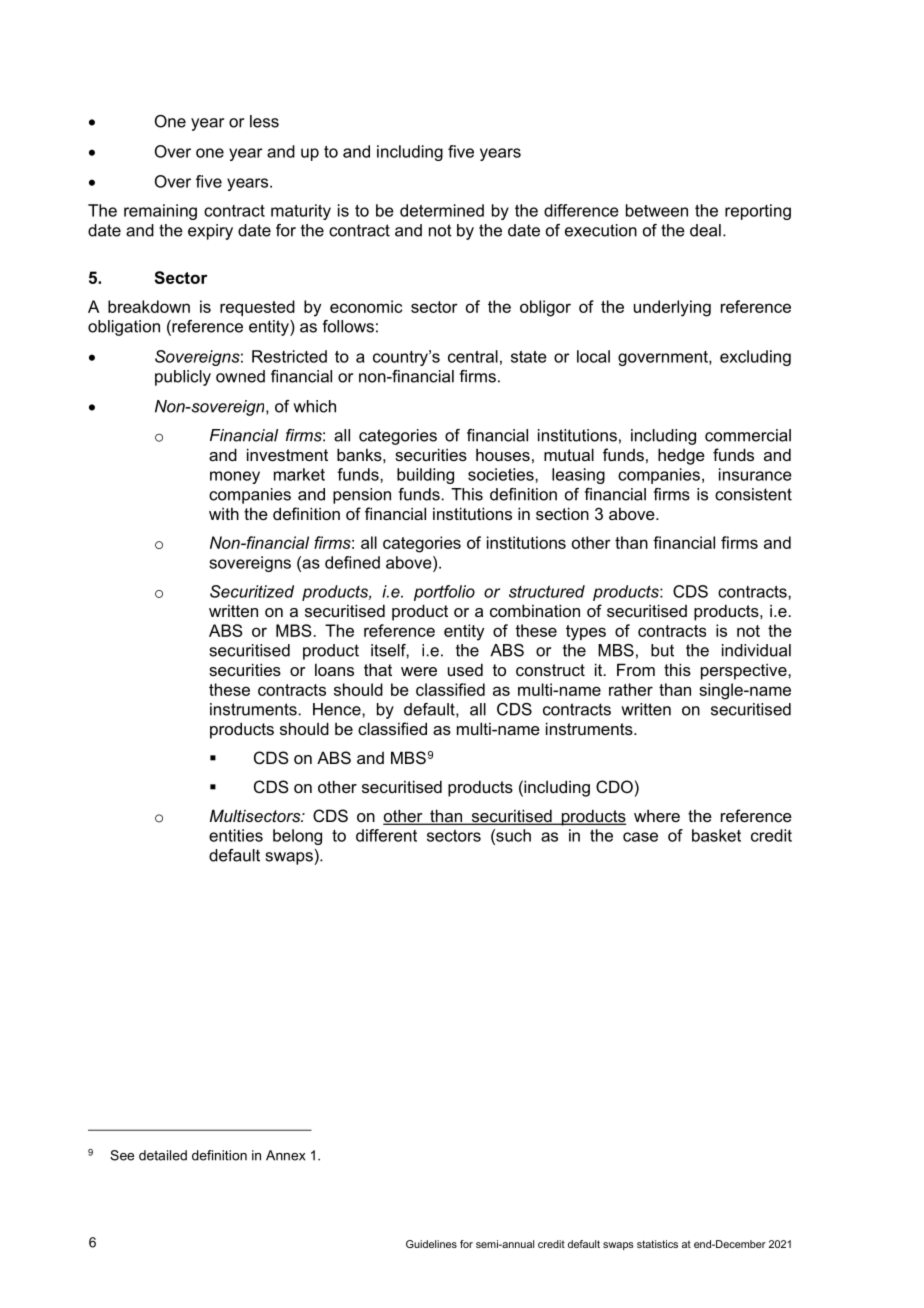 The height and width of the image is (1308, 924). I want to click on different, so click(386, 835).
